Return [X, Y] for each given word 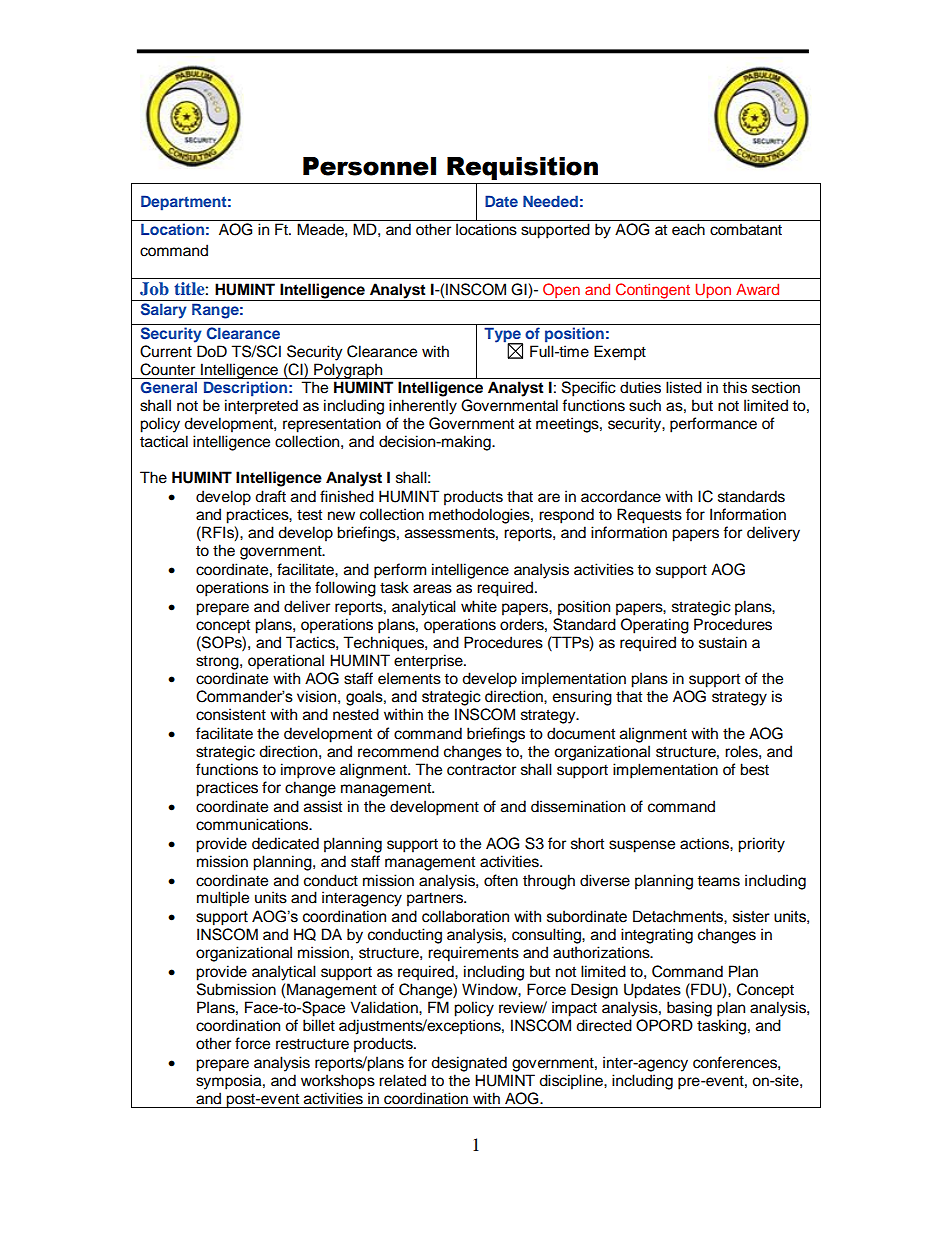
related [402, 1080]
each [688, 229]
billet [319, 1025]
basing [689, 1009]
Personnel [369, 166]
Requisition [522, 168]
